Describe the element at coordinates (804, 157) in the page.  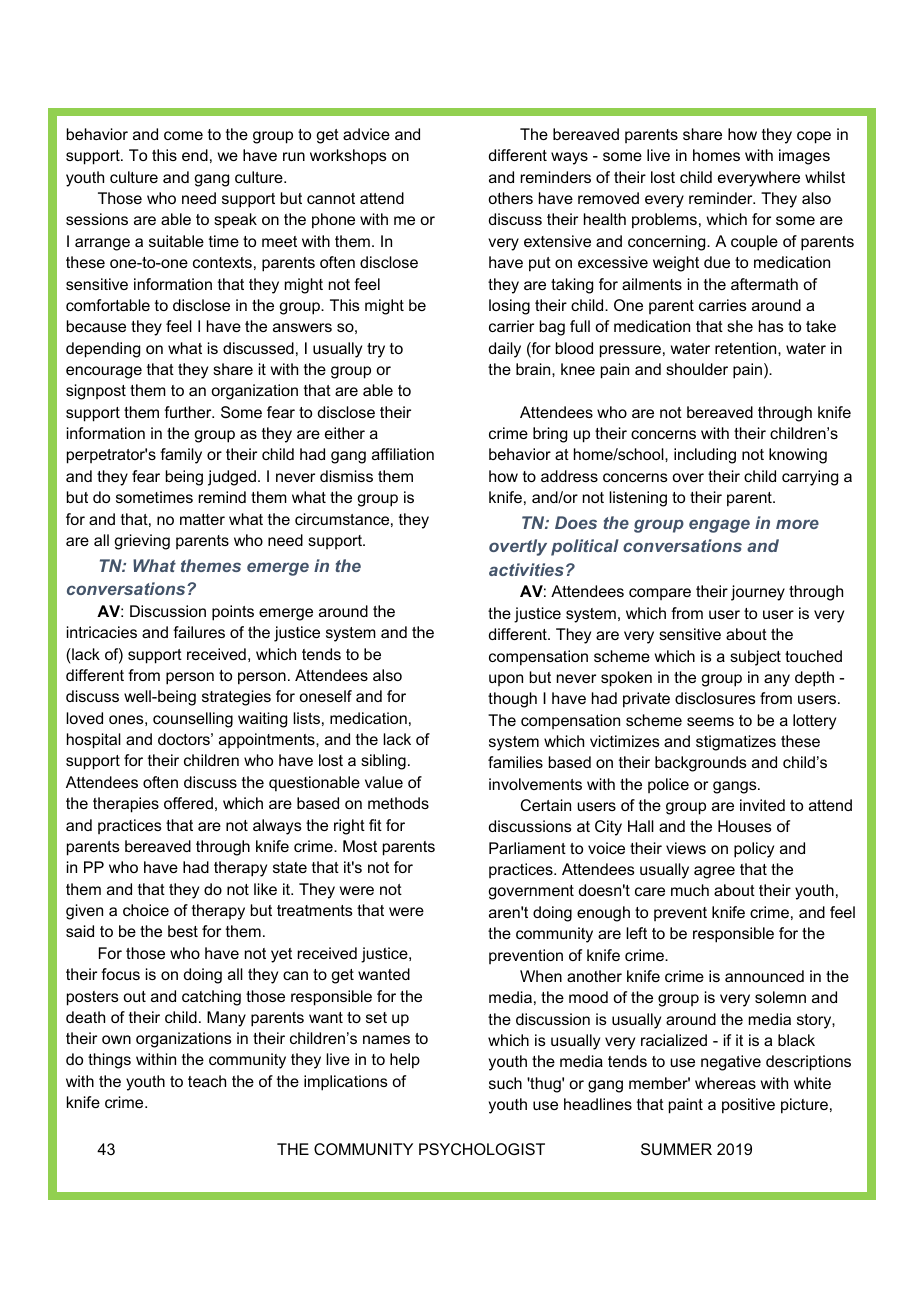
I see `images` at that location.
